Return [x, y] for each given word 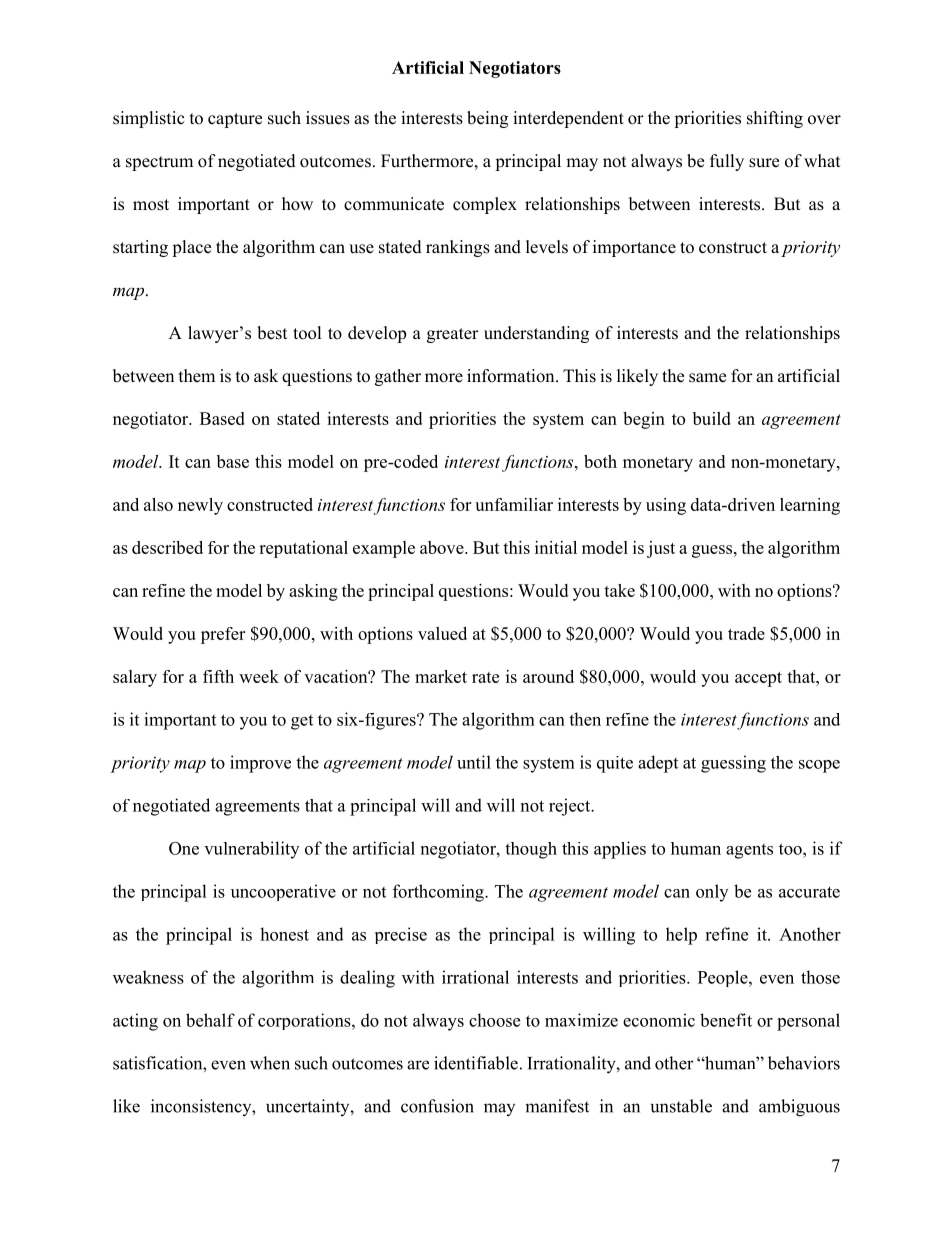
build [712, 418]
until [474, 762]
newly [200, 506]
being [487, 119]
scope [819, 766]
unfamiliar [514, 504]
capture [235, 120]
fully [727, 162]
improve [260, 764]
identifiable [476, 1063]
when [270, 1063]
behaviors [804, 1063]
